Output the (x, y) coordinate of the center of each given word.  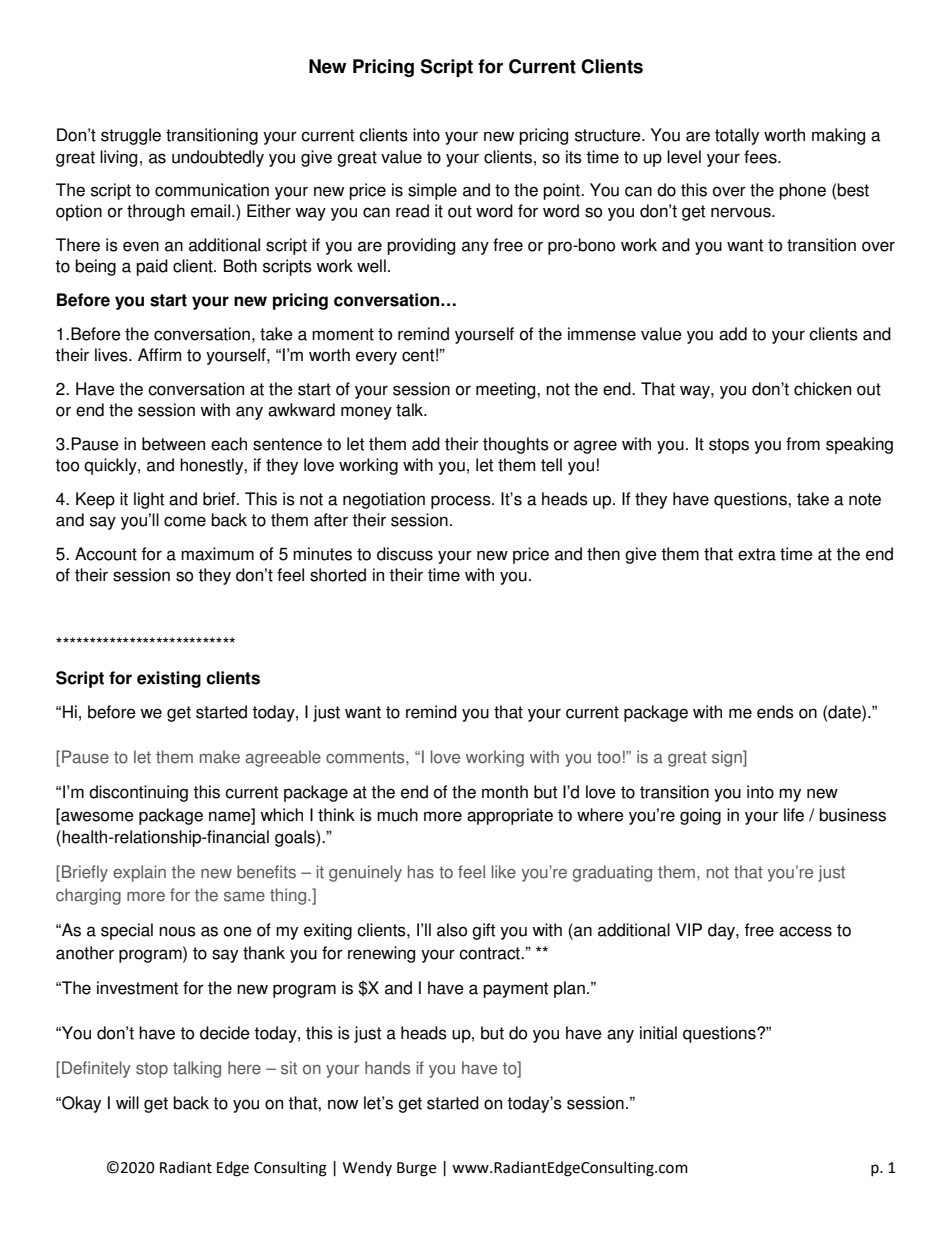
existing (169, 679)
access (805, 931)
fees (761, 157)
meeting (507, 390)
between (173, 444)
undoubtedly (218, 158)
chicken (822, 389)
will (127, 1102)
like (504, 872)
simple (432, 191)
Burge (416, 1169)
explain (139, 873)
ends (775, 712)
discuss (405, 554)
